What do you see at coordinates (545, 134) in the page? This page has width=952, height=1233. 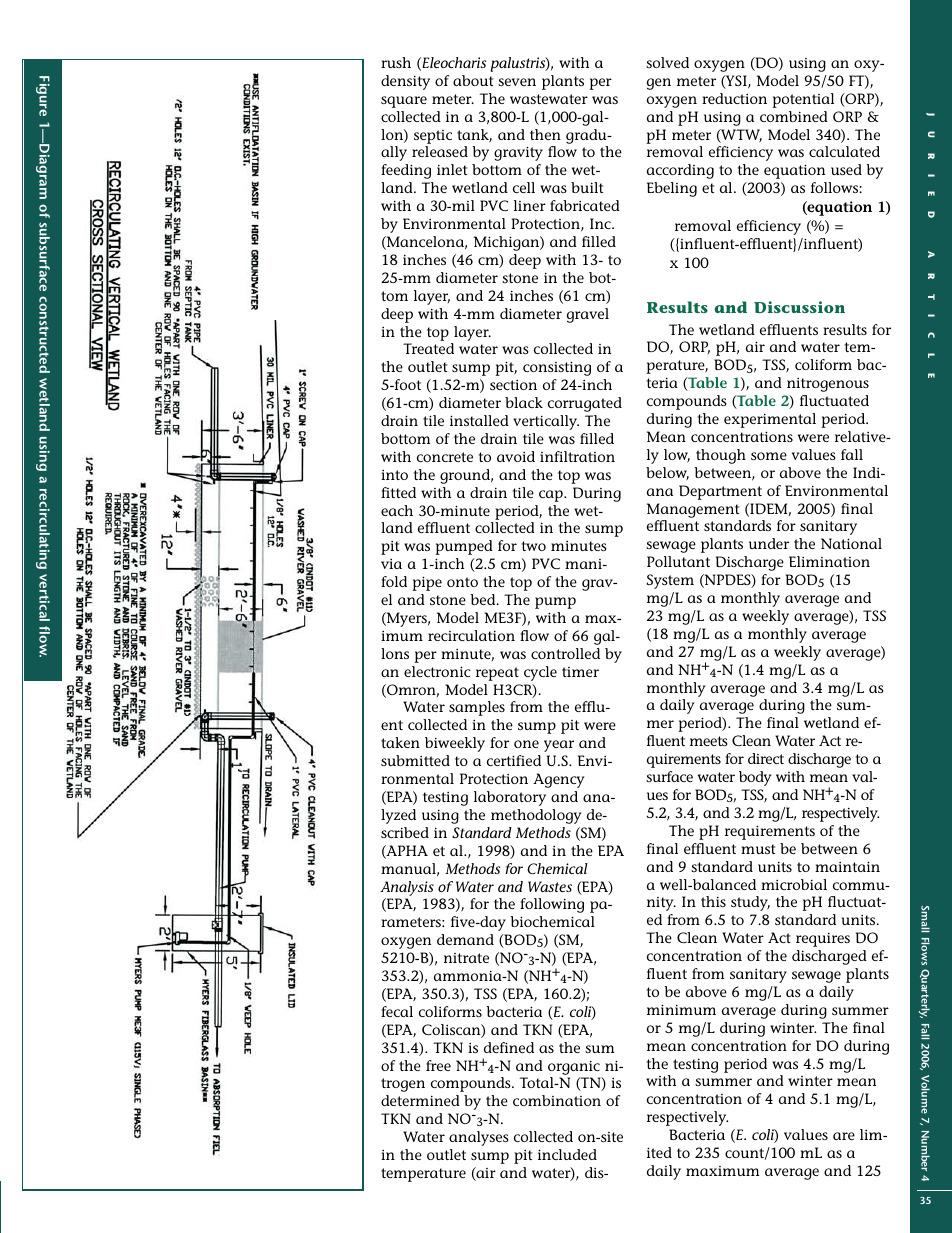 I see `then` at bounding box center [545, 134].
